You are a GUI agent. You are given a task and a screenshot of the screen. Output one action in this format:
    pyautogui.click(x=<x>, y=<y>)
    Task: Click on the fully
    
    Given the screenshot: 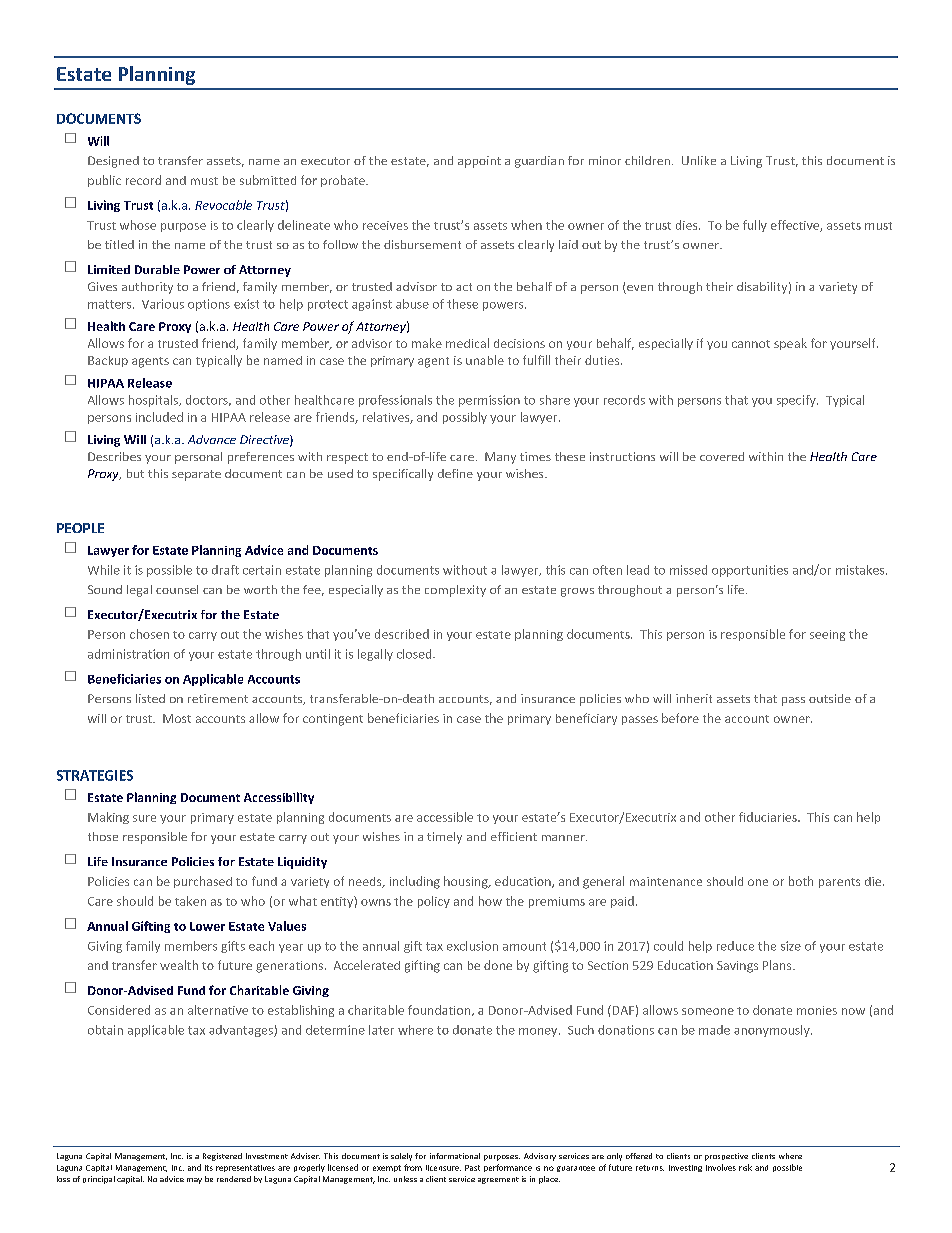 What is the action you would take?
    pyautogui.click(x=755, y=226)
